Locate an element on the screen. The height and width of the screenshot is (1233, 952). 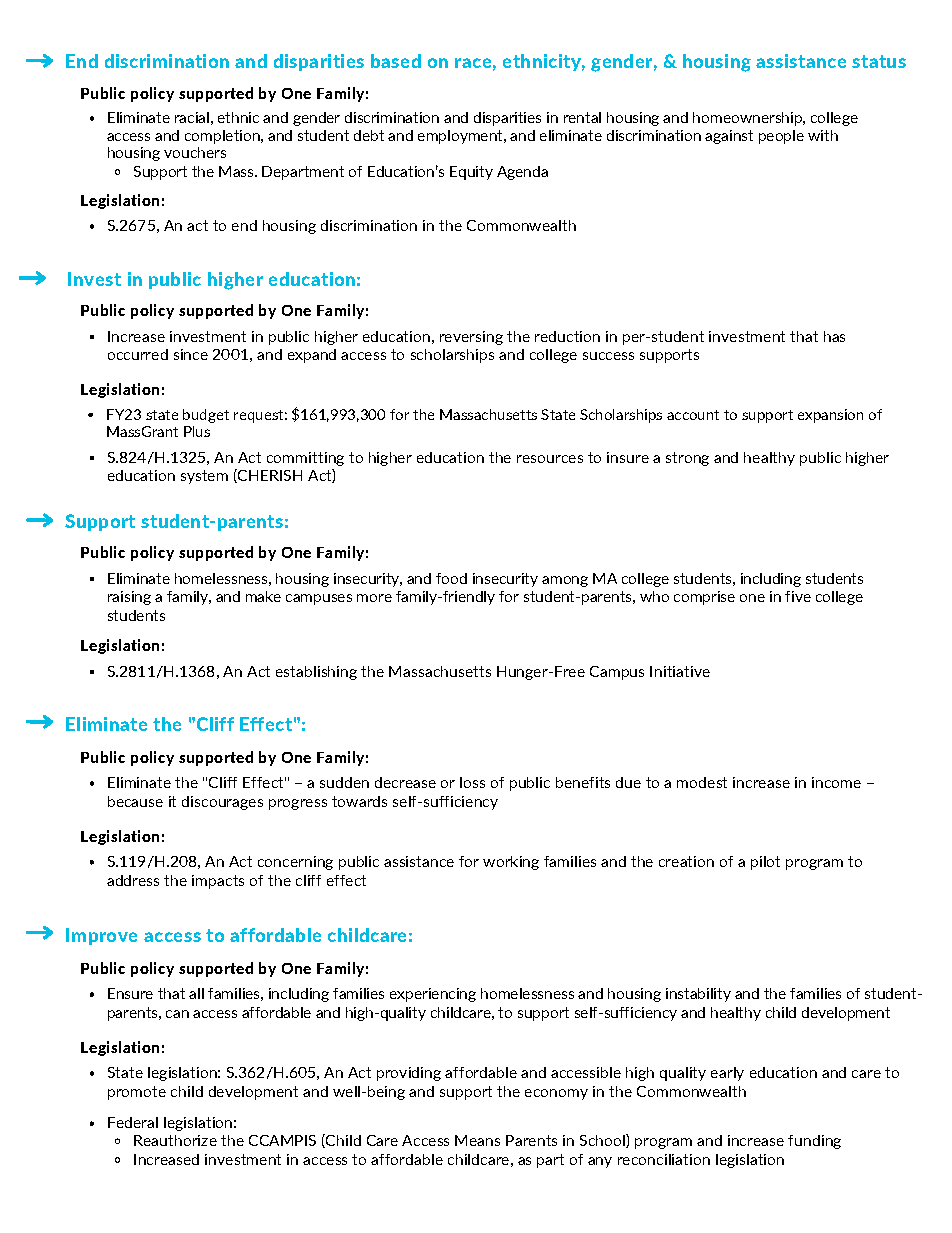
Federal is located at coordinates (133, 1122).
